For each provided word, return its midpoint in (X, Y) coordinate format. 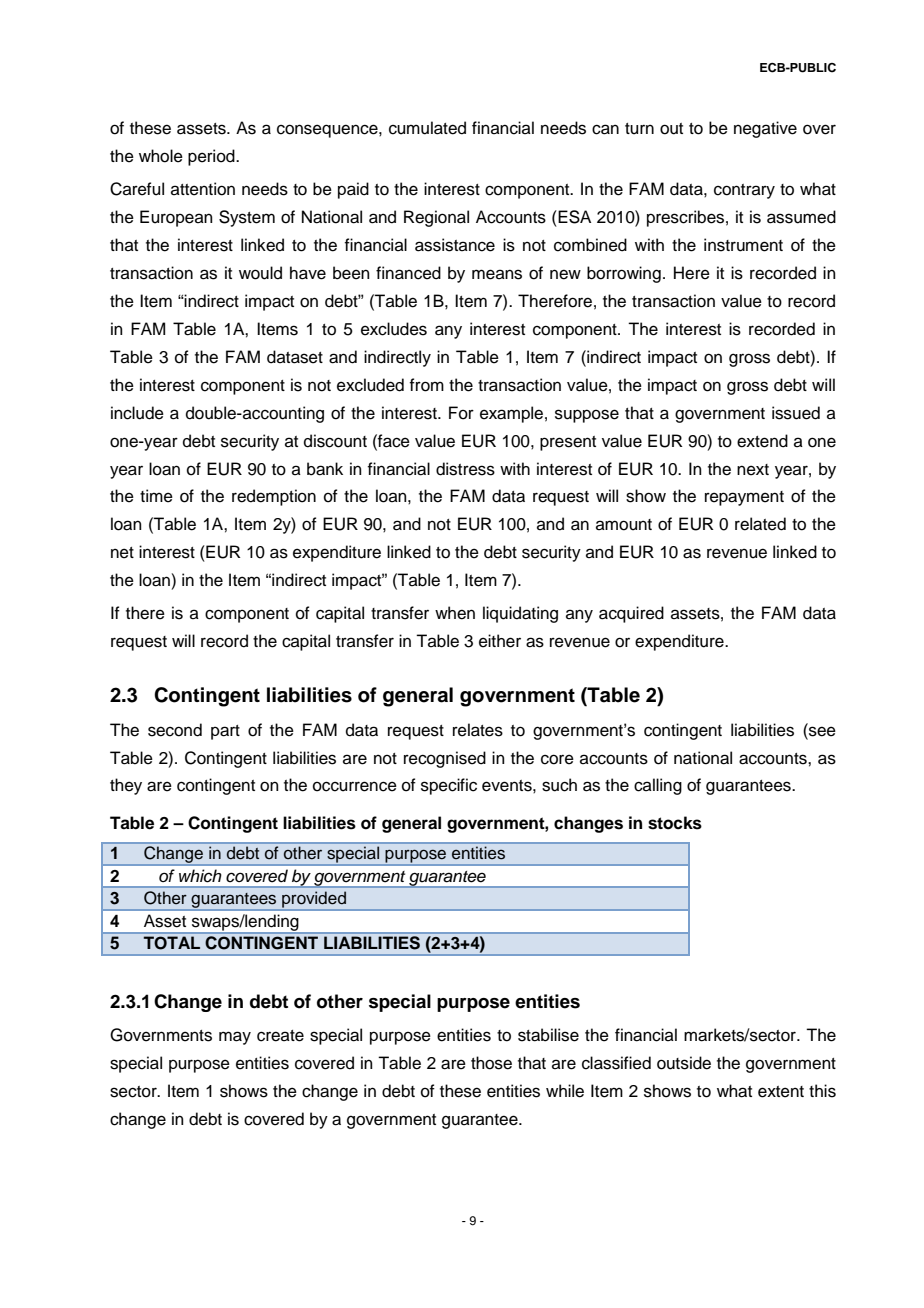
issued (796, 413)
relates (478, 730)
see (821, 730)
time (156, 496)
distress (465, 469)
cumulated (427, 128)
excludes (394, 329)
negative (765, 129)
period (212, 157)
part (225, 732)
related (760, 524)
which (200, 876)
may (235, 1038)
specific (449, 786)
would (260, 273)
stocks (675, 823)
